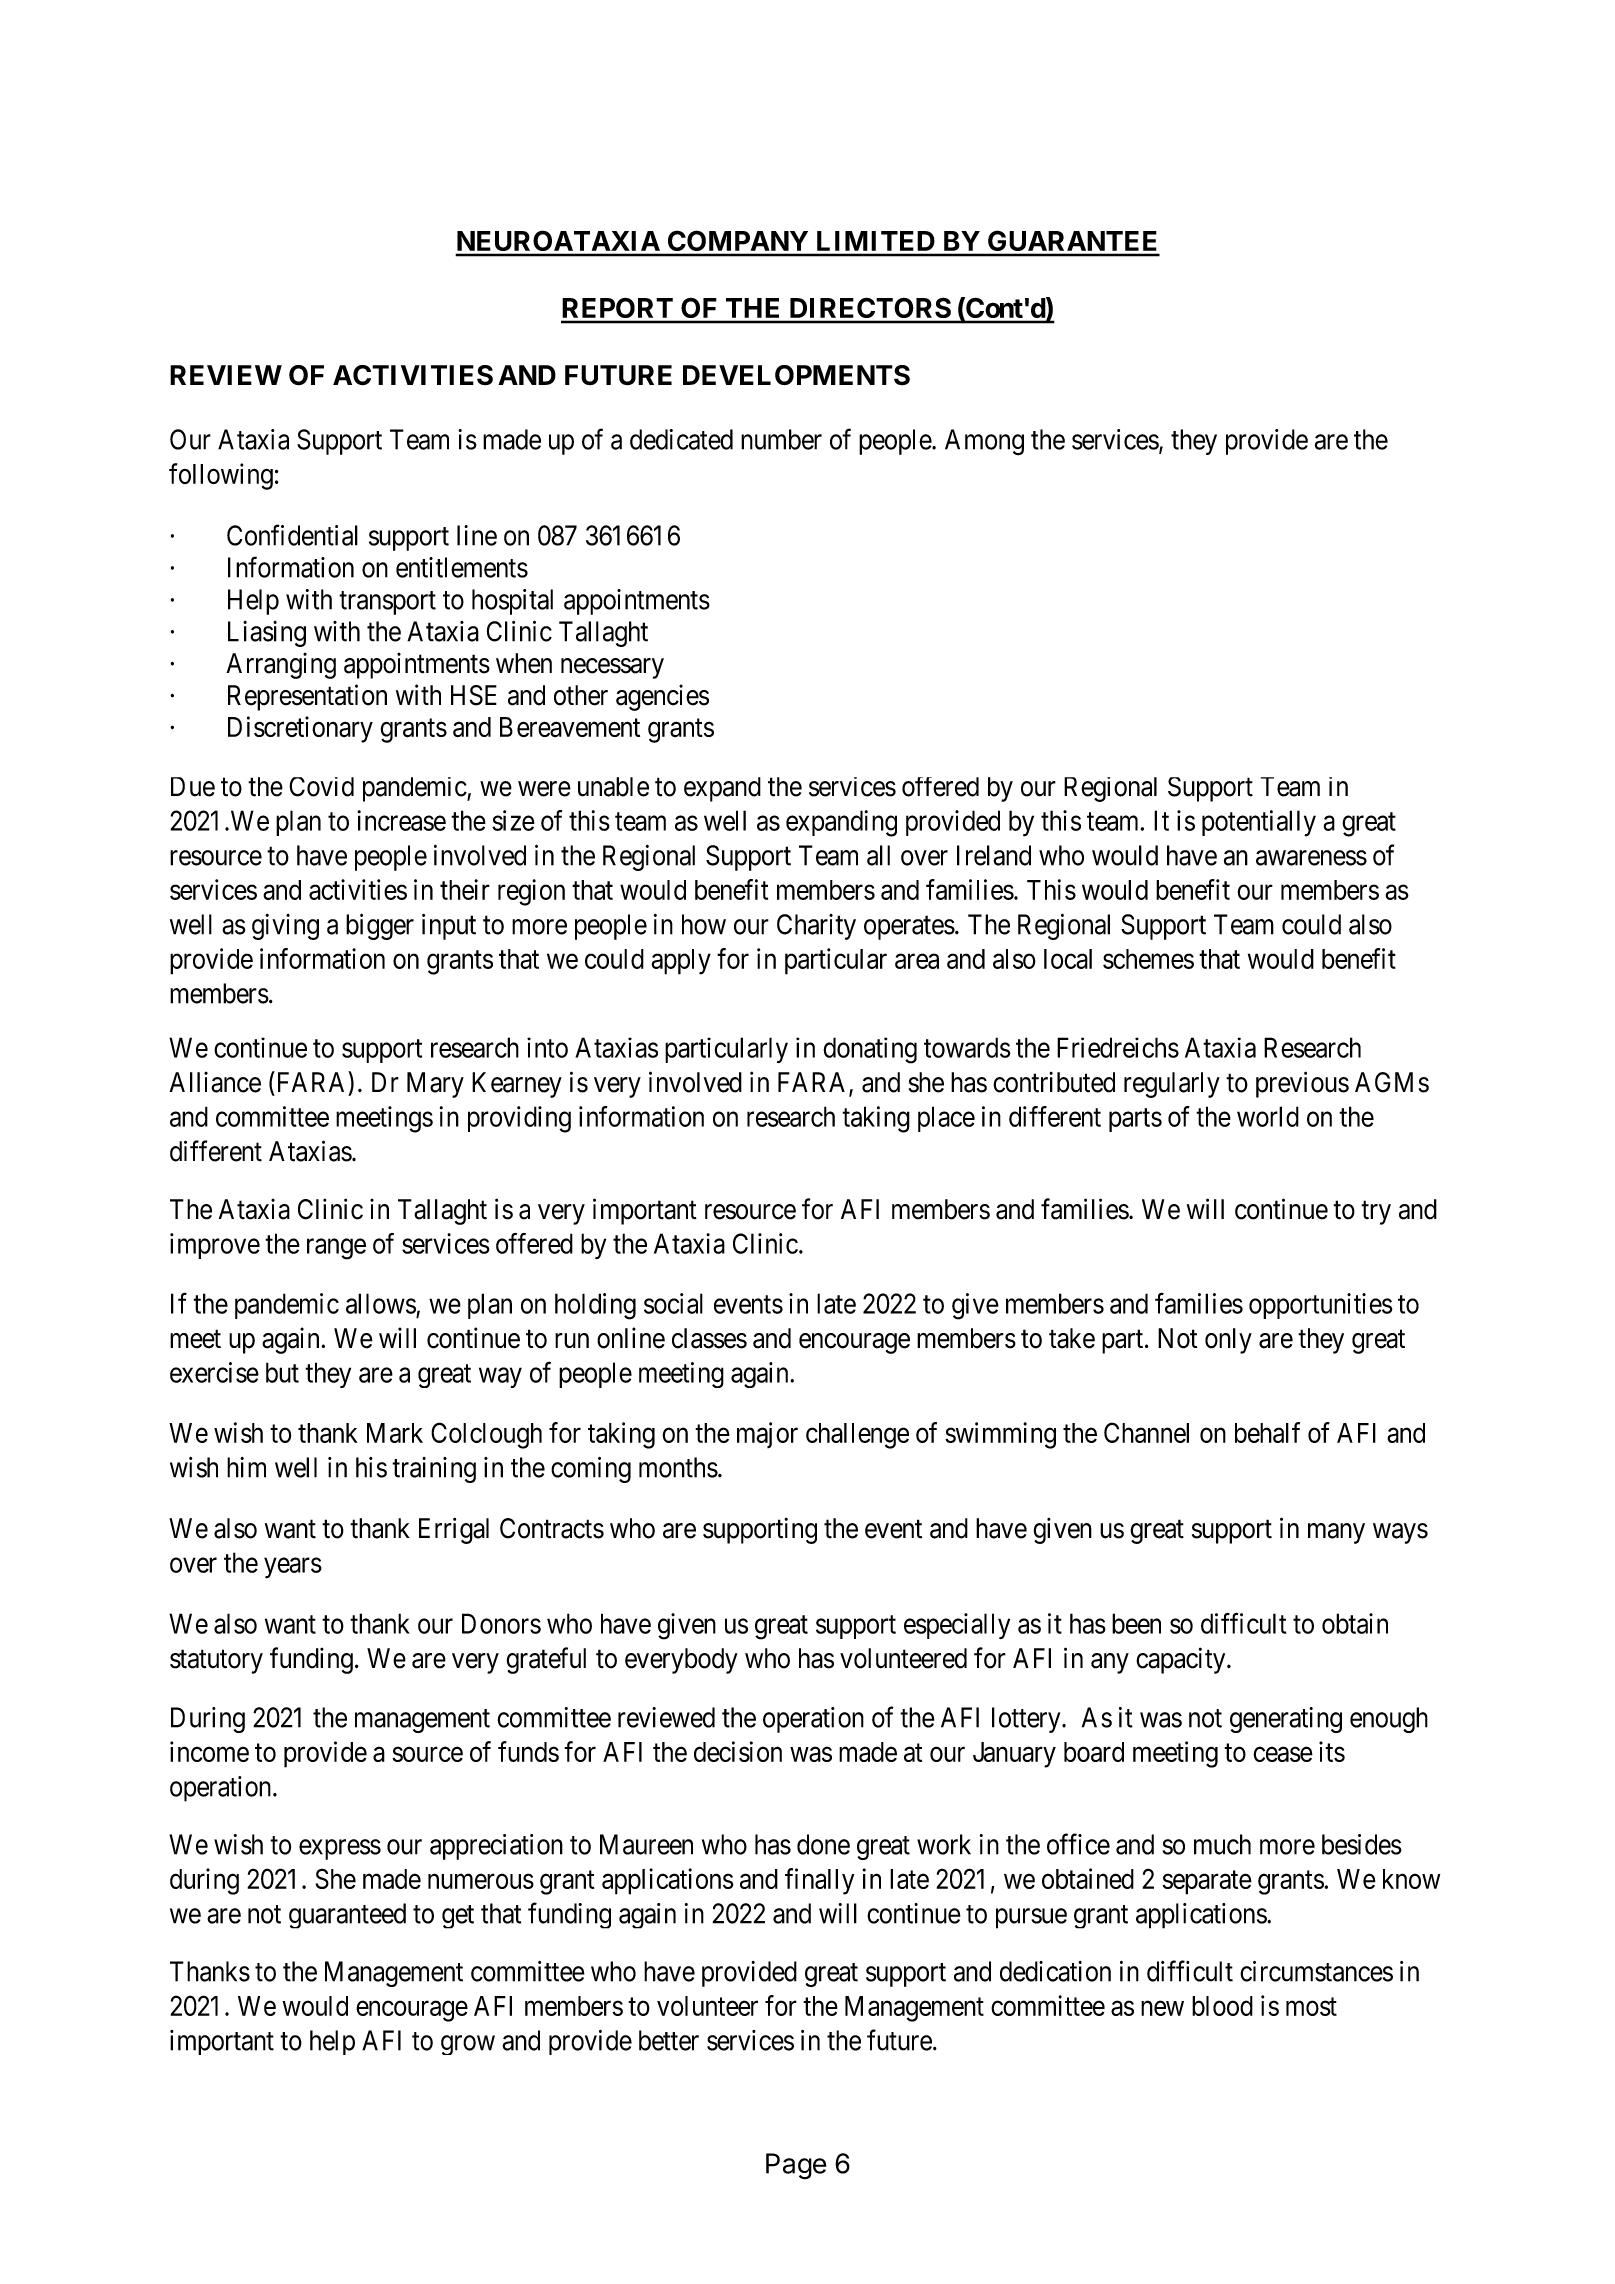  What do you see at coordinates (221, 476) in the screenshot?
I see `following` at bounding box center [221, 476].
